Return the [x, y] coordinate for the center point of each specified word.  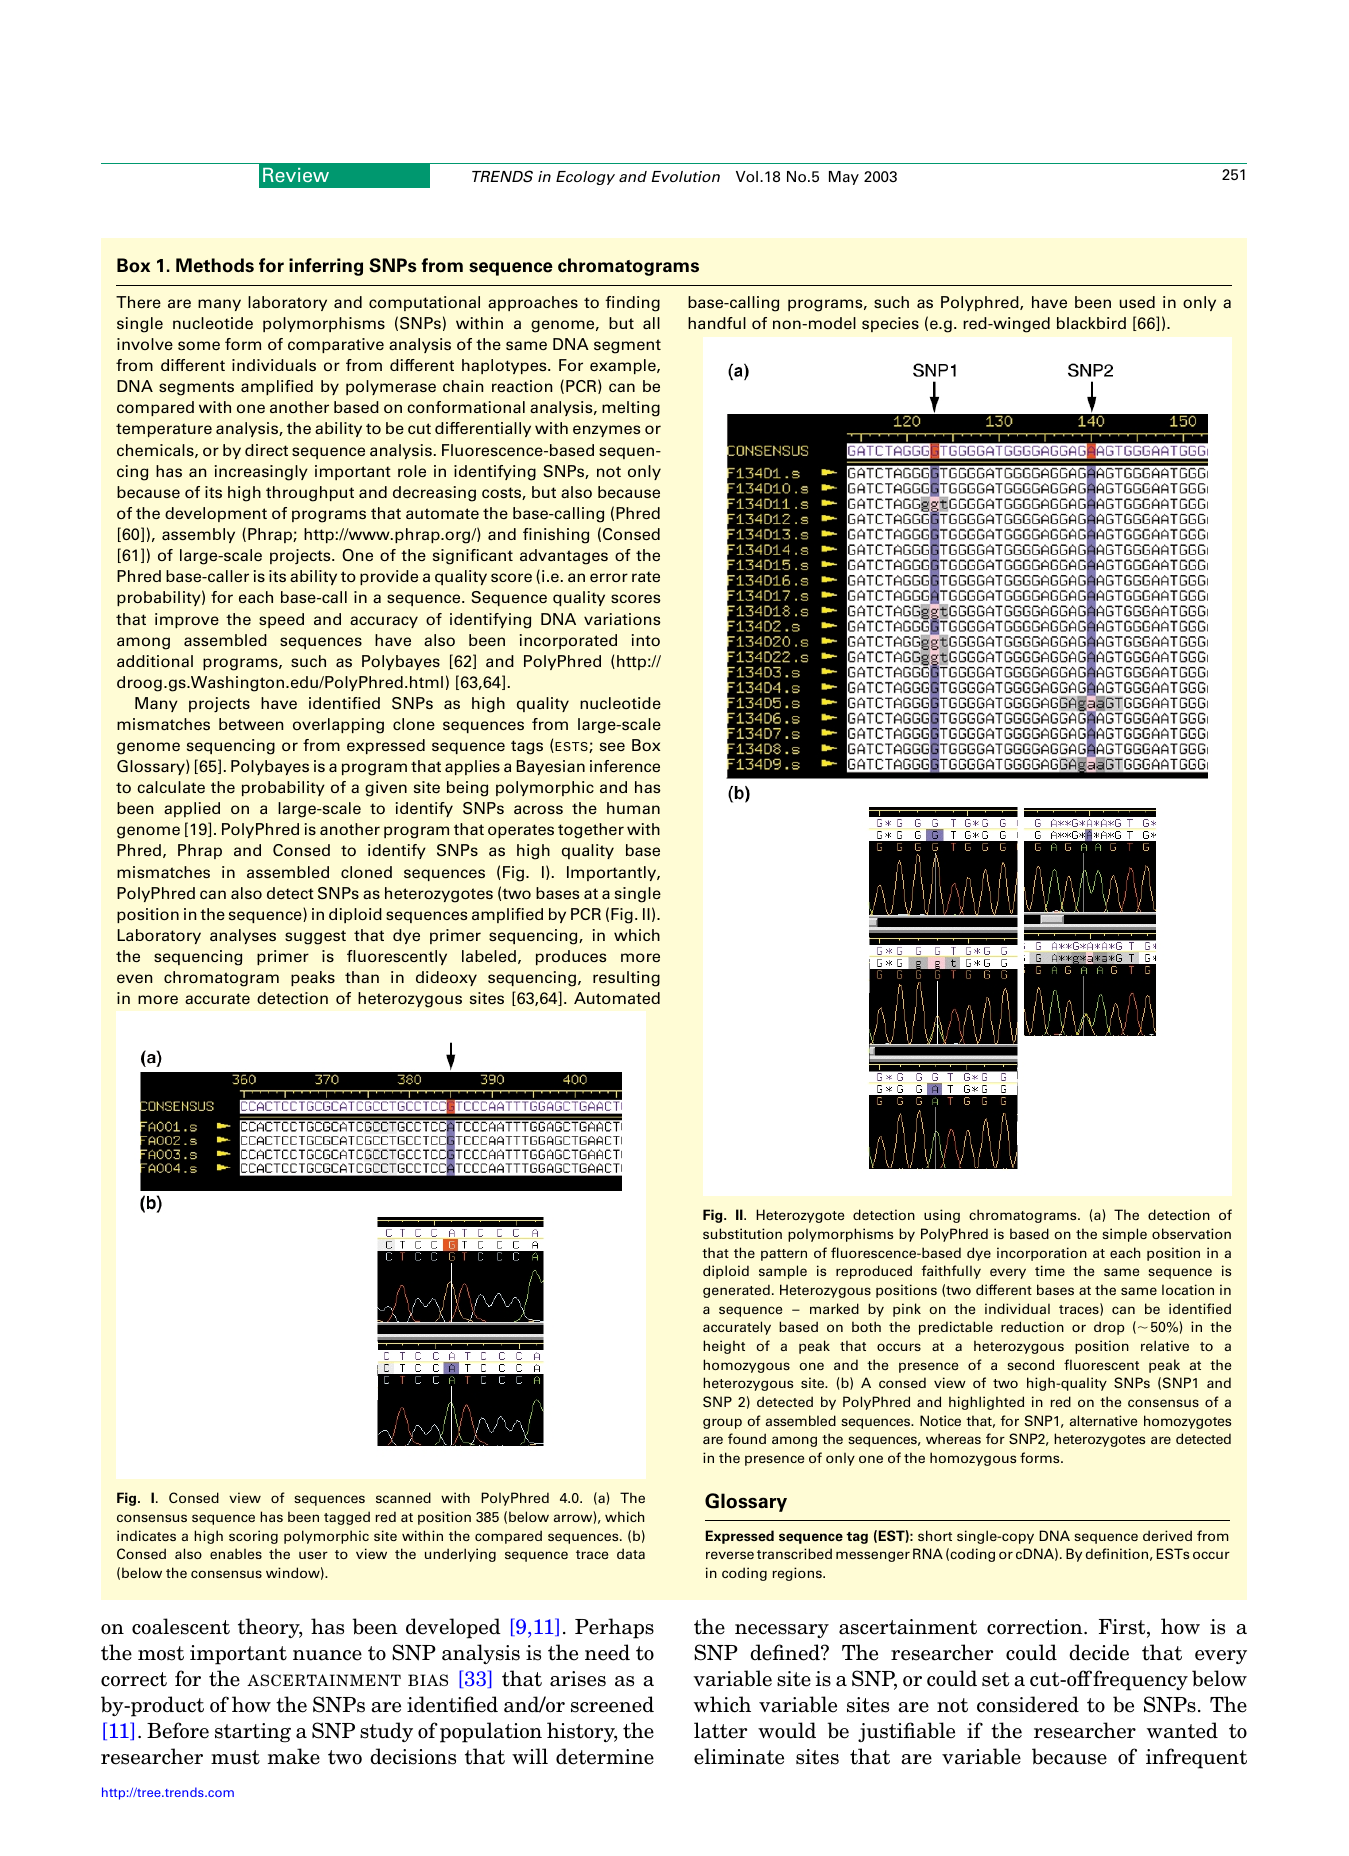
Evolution [685, 176]
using [942, 1216]
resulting [626, 979]
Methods [215, 265]
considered [1028, 1704]
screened [612, 1704]
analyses [243, 936]
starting [253, 1733]
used [1137, 302]
